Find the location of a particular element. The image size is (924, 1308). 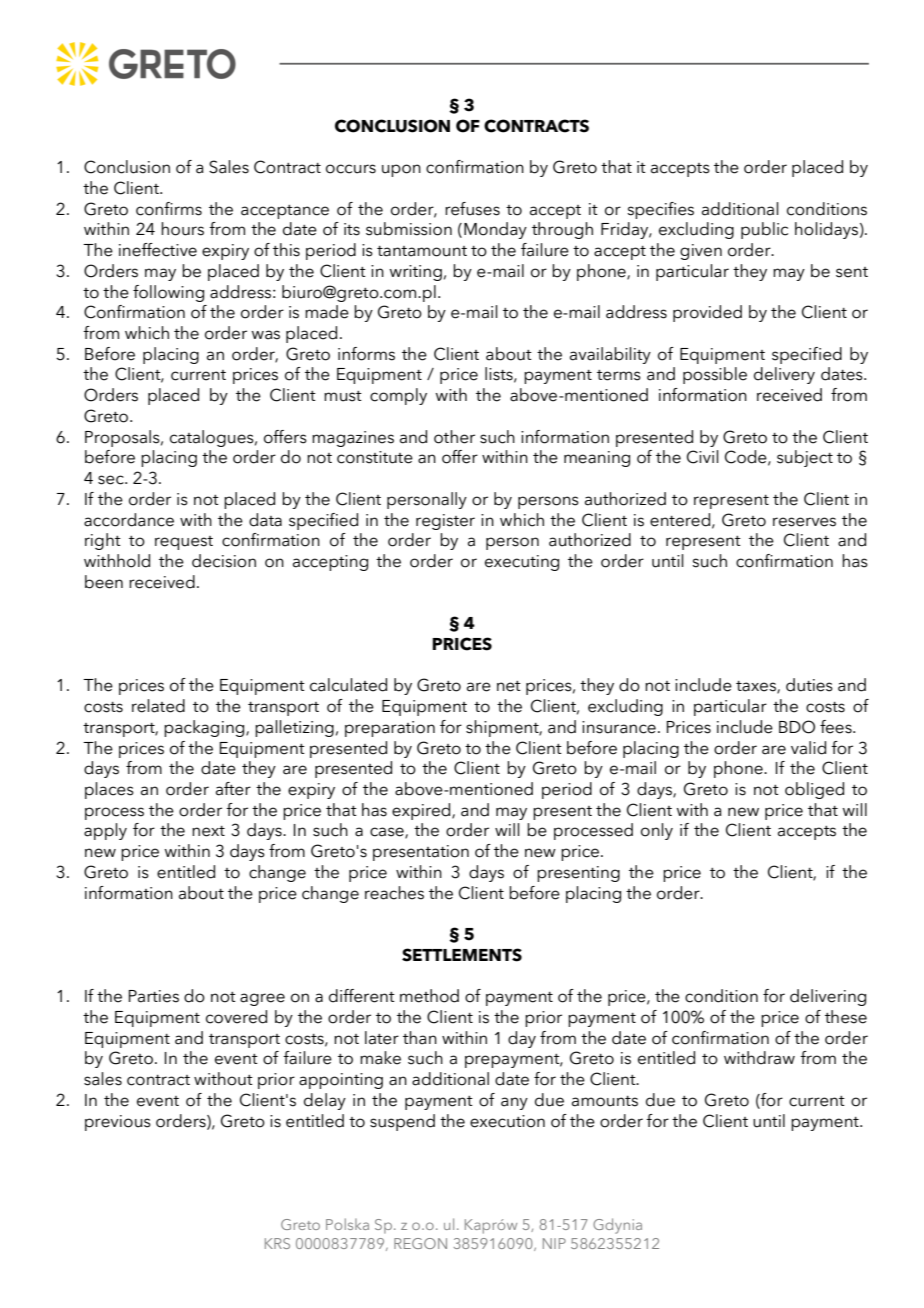

sec is located at coordinates (112, 480).
